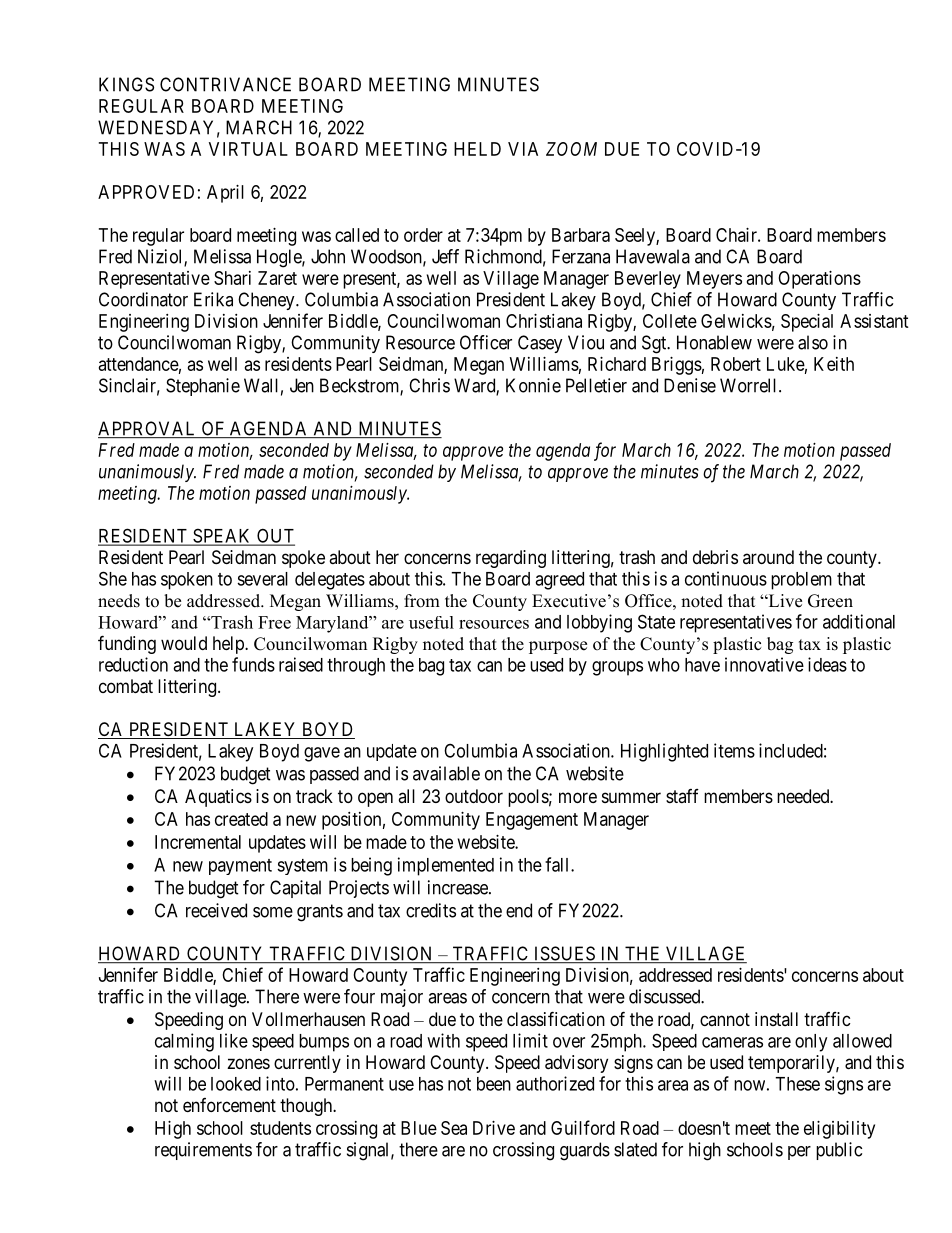 The height and width of the page is (1233, 952). I want to click on HELD, so click(477, 149).
